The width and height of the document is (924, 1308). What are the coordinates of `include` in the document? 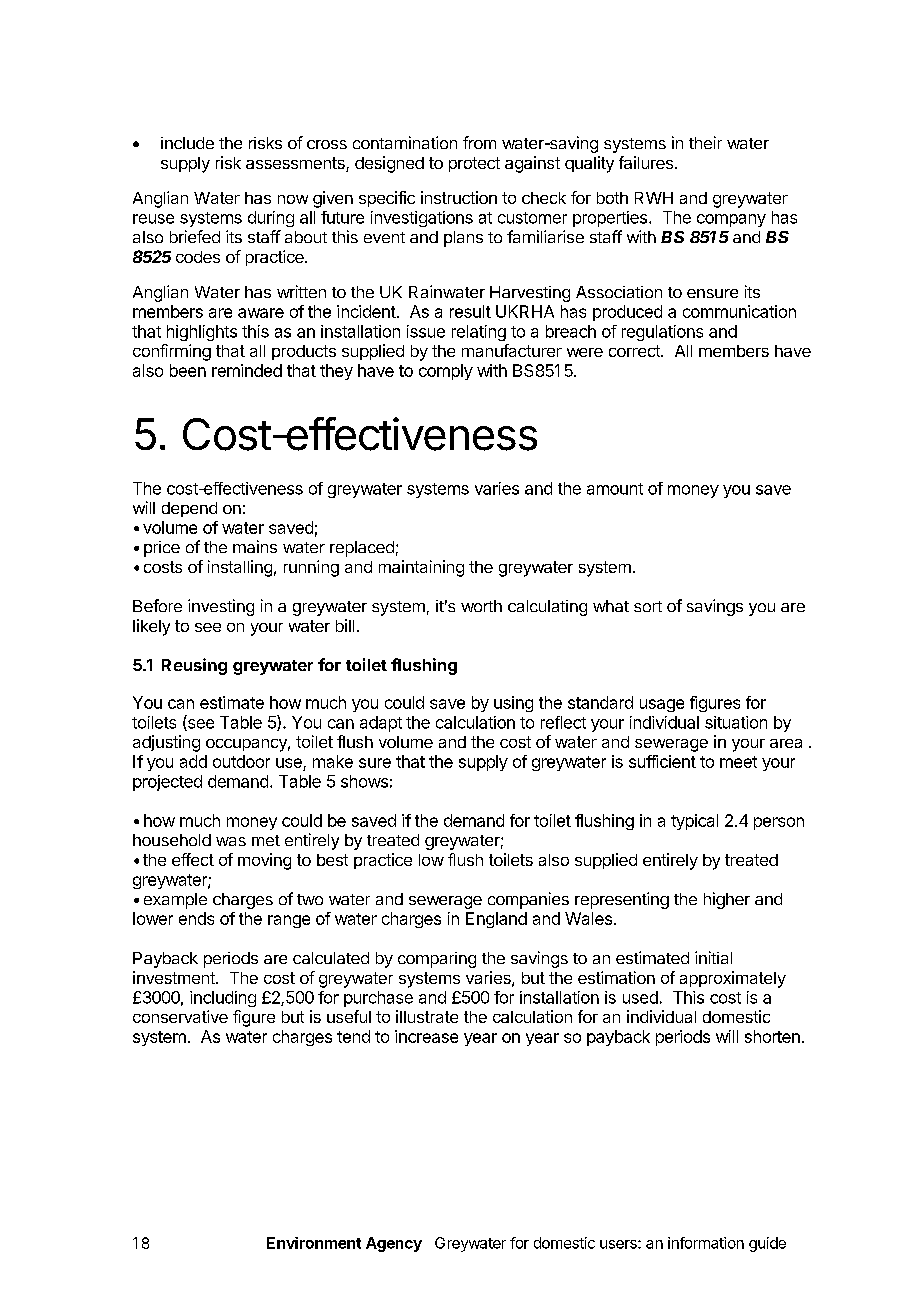 It's located at (187, 143).
